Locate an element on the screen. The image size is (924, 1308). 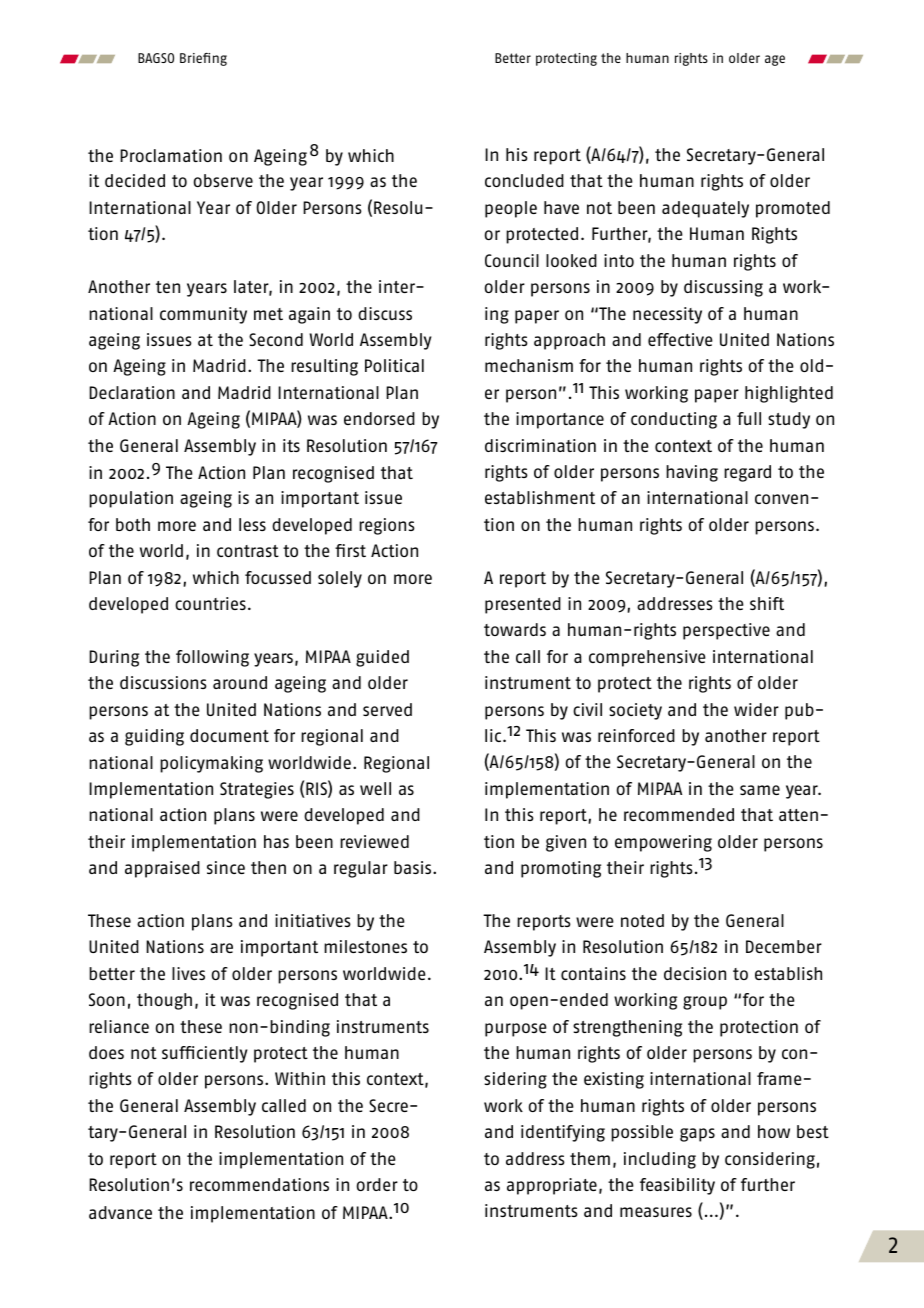
towards is located at coordinates (515, 629).
